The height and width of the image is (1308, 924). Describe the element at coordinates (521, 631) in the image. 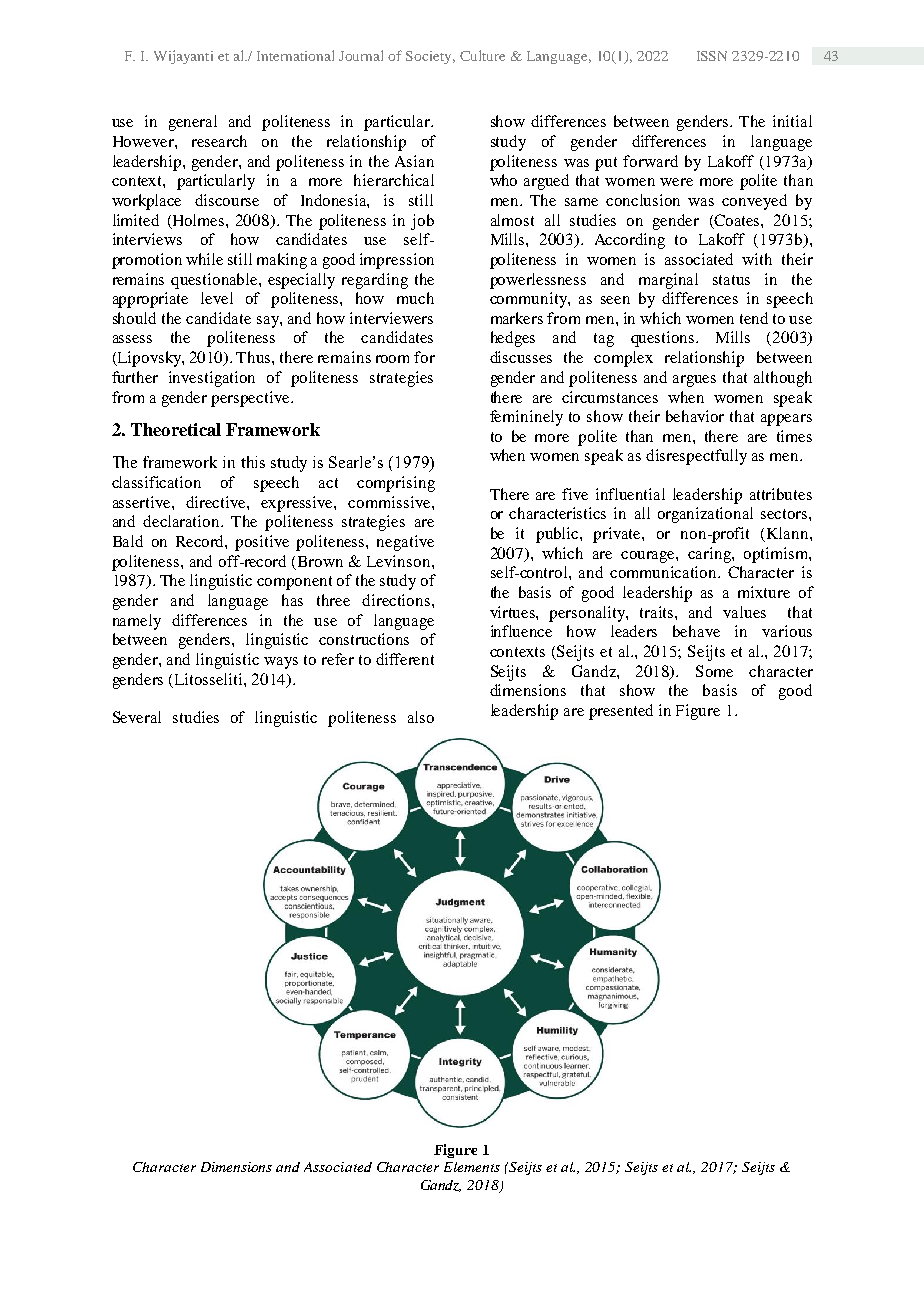

I see `influence` at that location.
